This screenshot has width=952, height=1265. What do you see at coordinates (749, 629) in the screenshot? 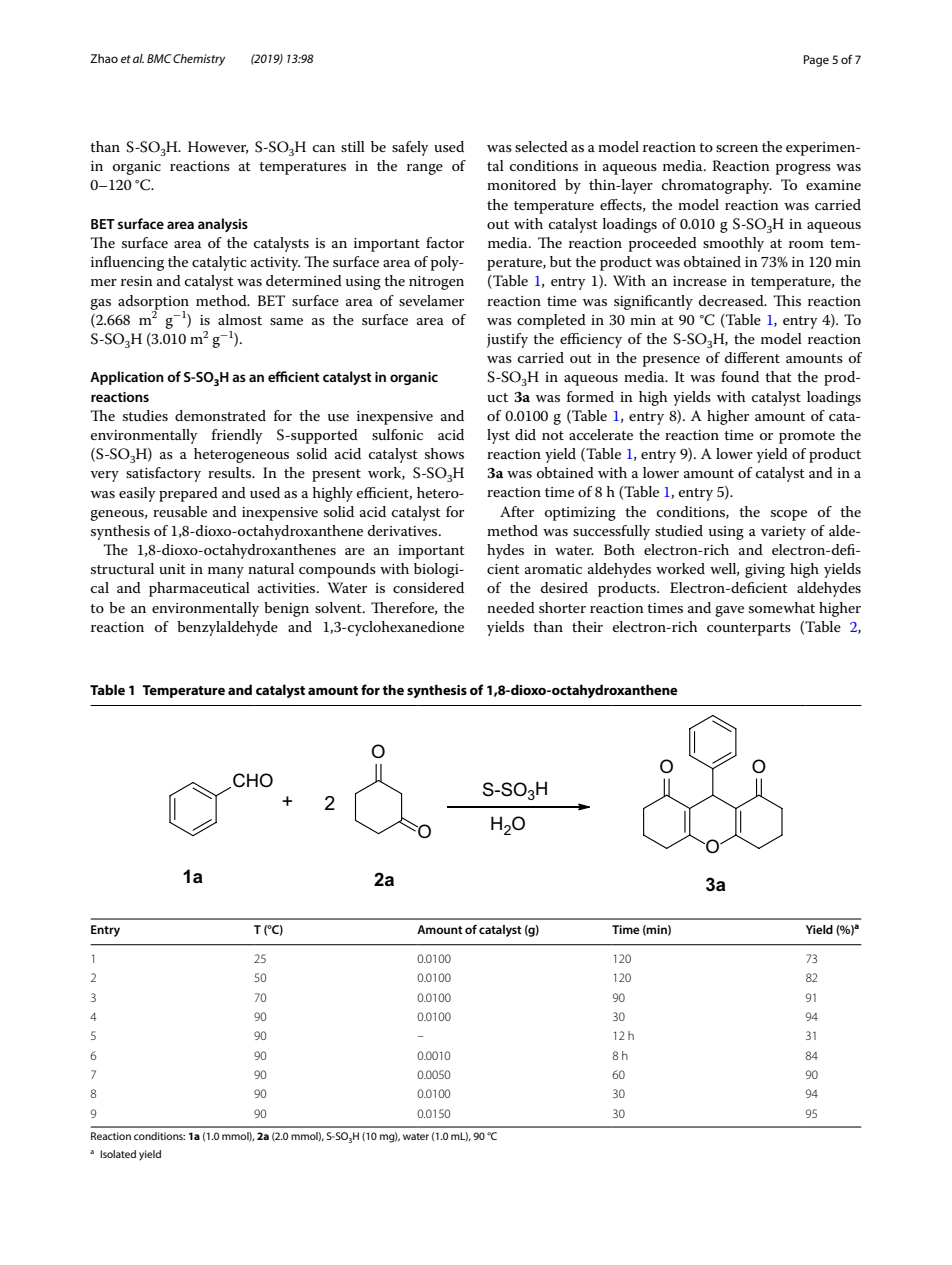
I see `counterparts` at bounding box center [749, 629].
